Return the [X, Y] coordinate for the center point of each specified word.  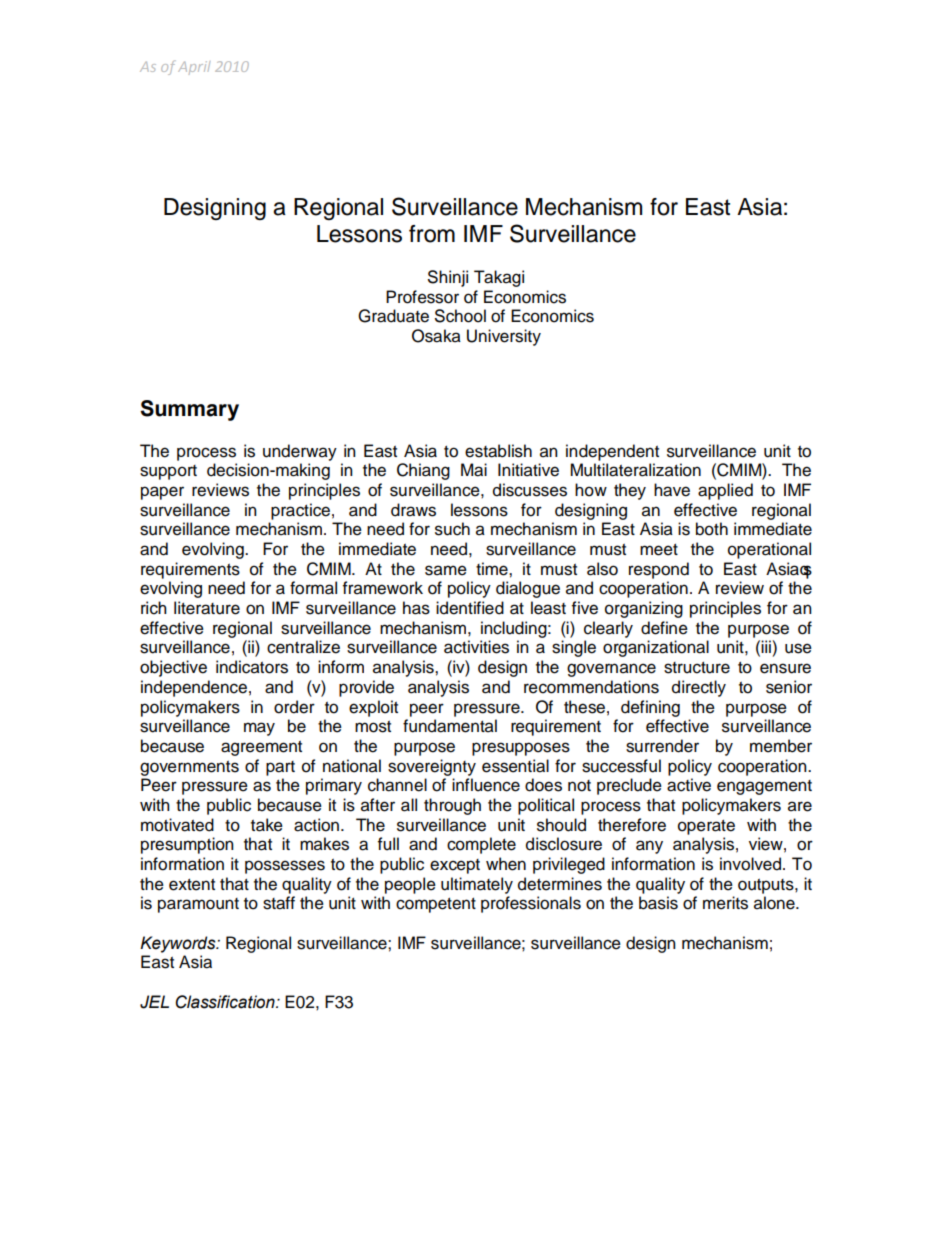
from [432, 234]
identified [470, 608]
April [194, 67]
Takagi [499, 278]
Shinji [448, 278]
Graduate [393, 316]
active [689, 785]
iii [767, 646]
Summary [189, 410]
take [267, 825]
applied [725, 491]
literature [207, 608]
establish [498, 451]
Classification [226, 1002]
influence [486, 785]
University [504, 337]
